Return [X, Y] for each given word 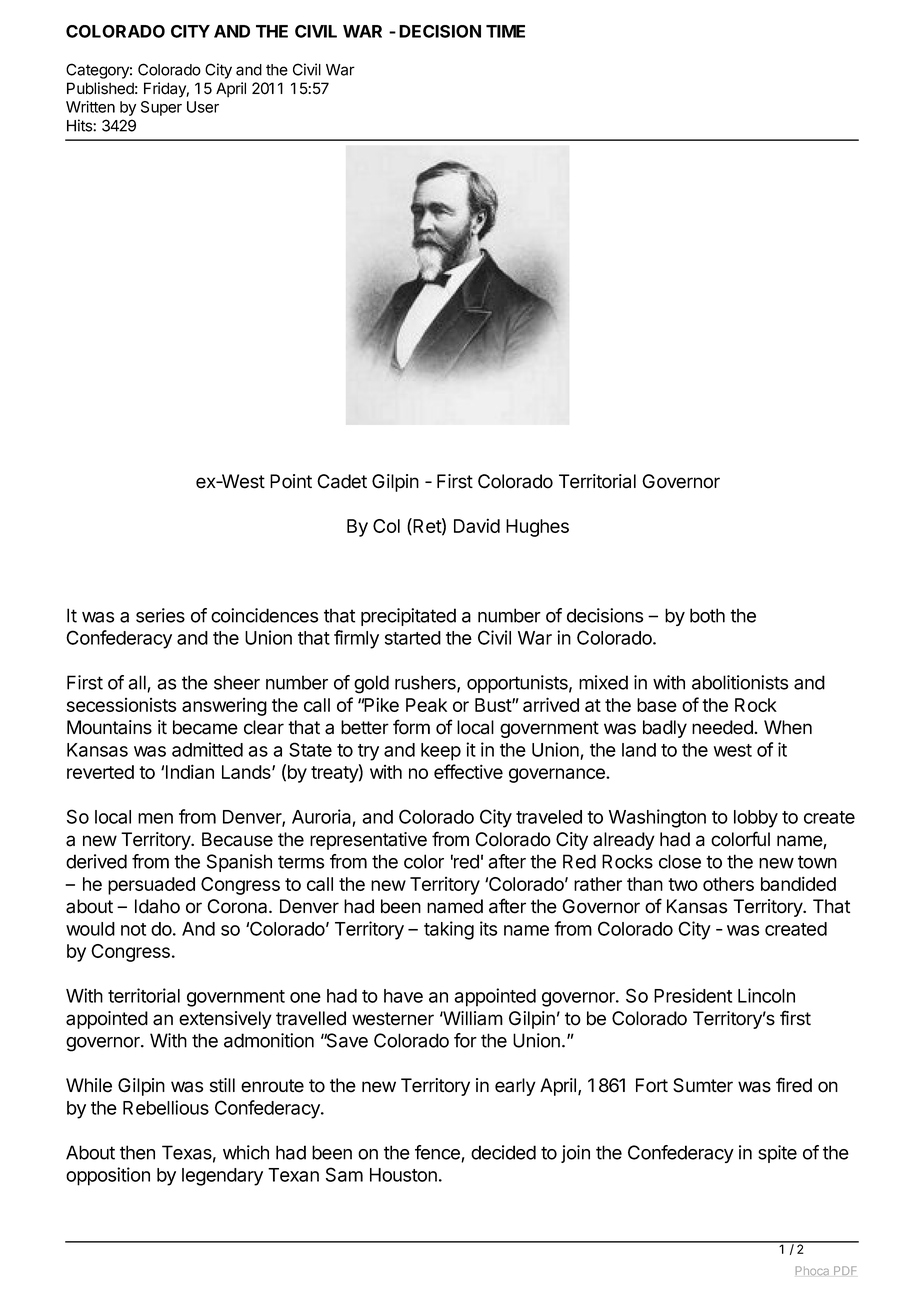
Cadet [342, 481]
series [160, 615]
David [477, 525]
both [707, 615]
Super [161, 108]
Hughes [537, 528]
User [203, 107]
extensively [225, 1020]
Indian [190, 771]
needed [723, 727]
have [403, 996]
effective [468, 771]
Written [90, 107]
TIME [505, 31]
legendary [222, 1177]
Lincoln [766, 995]
